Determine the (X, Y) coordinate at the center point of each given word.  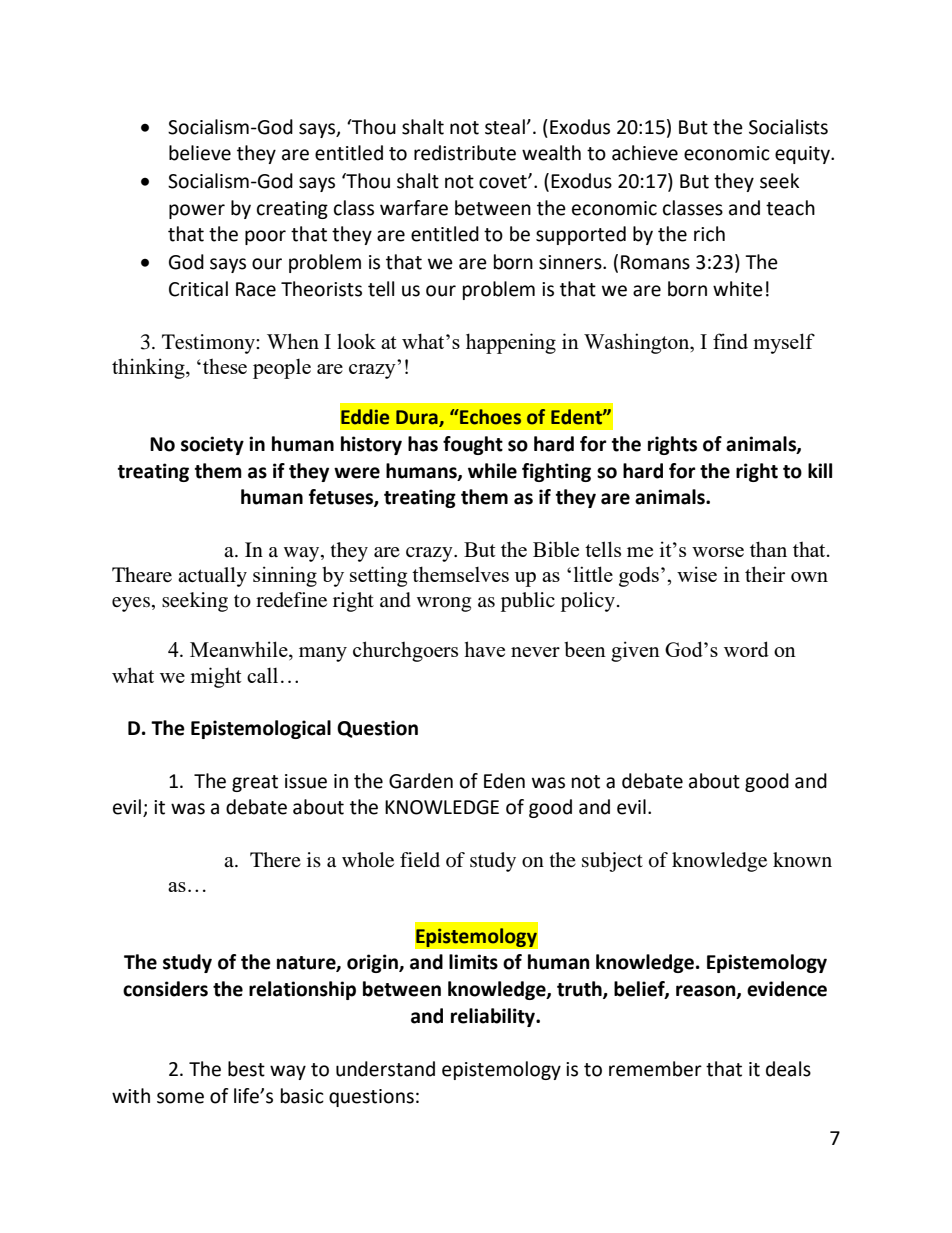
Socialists (788, 127)
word (746, 649)
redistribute (465, 153)
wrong (444, 604)
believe (200, 153)
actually (212, 577)
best (246, 1069)
